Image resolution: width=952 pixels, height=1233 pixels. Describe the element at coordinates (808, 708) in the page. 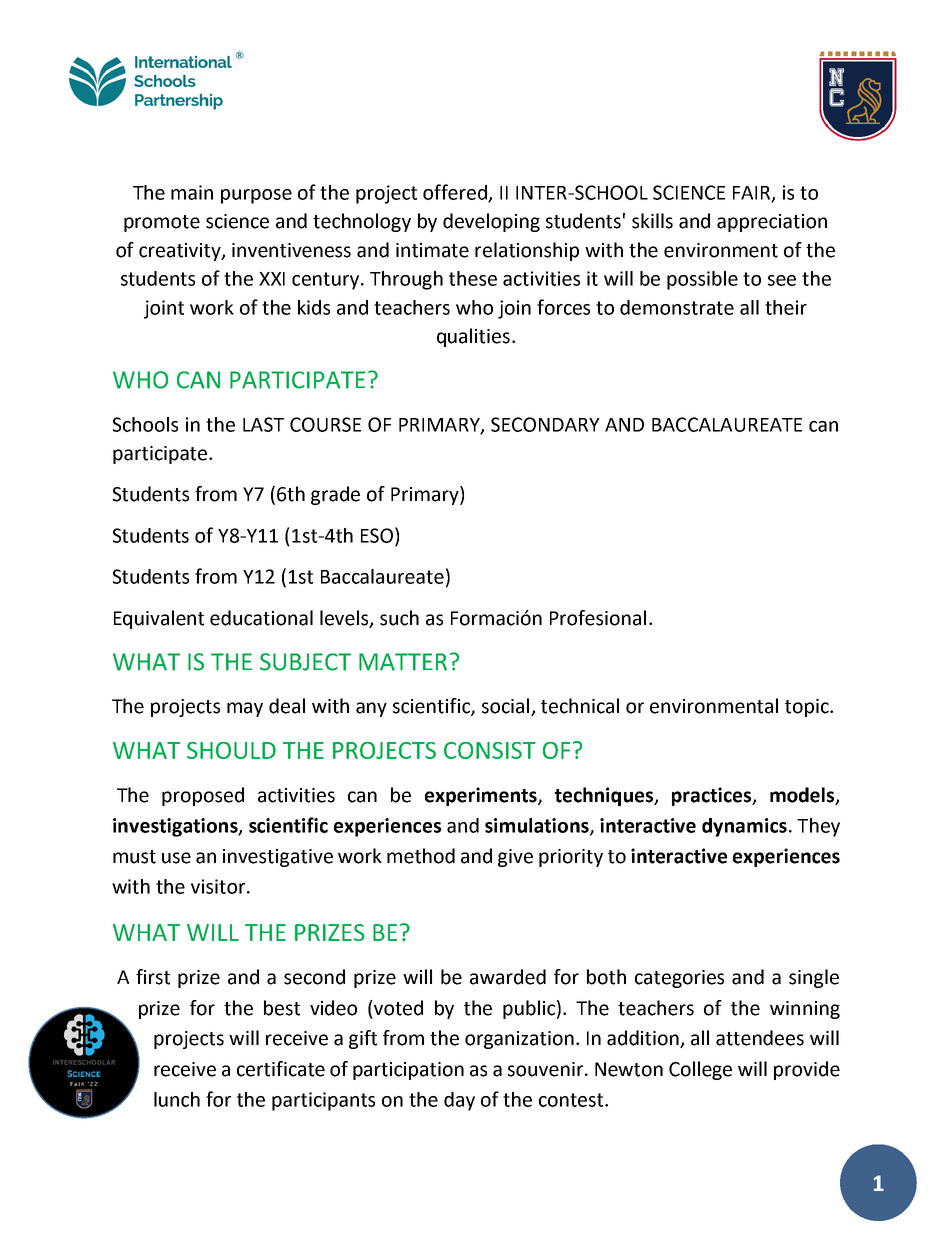

I see `topic` at that location.
